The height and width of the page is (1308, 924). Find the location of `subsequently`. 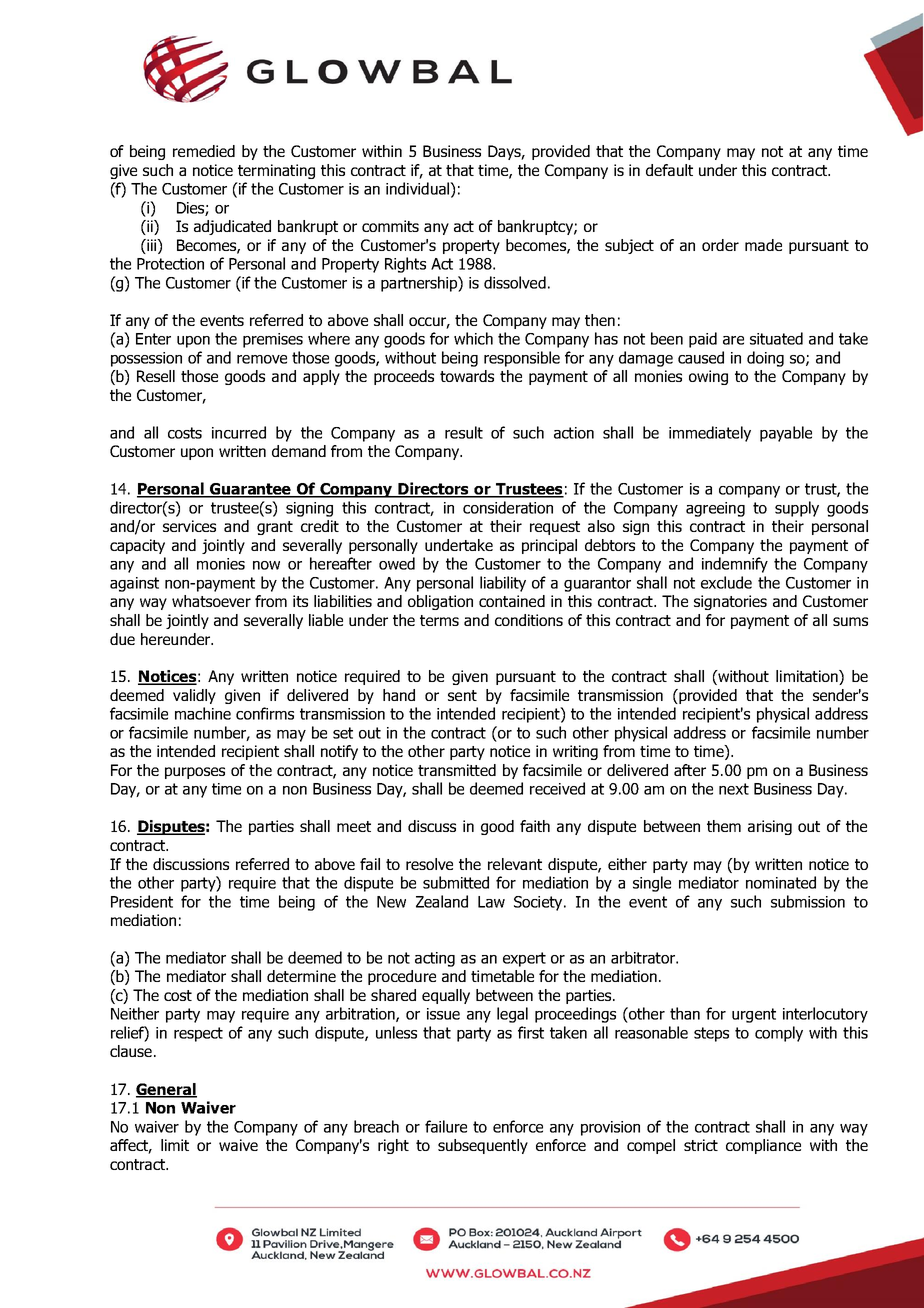

subsequently is located at coordinates (483, 1146).
